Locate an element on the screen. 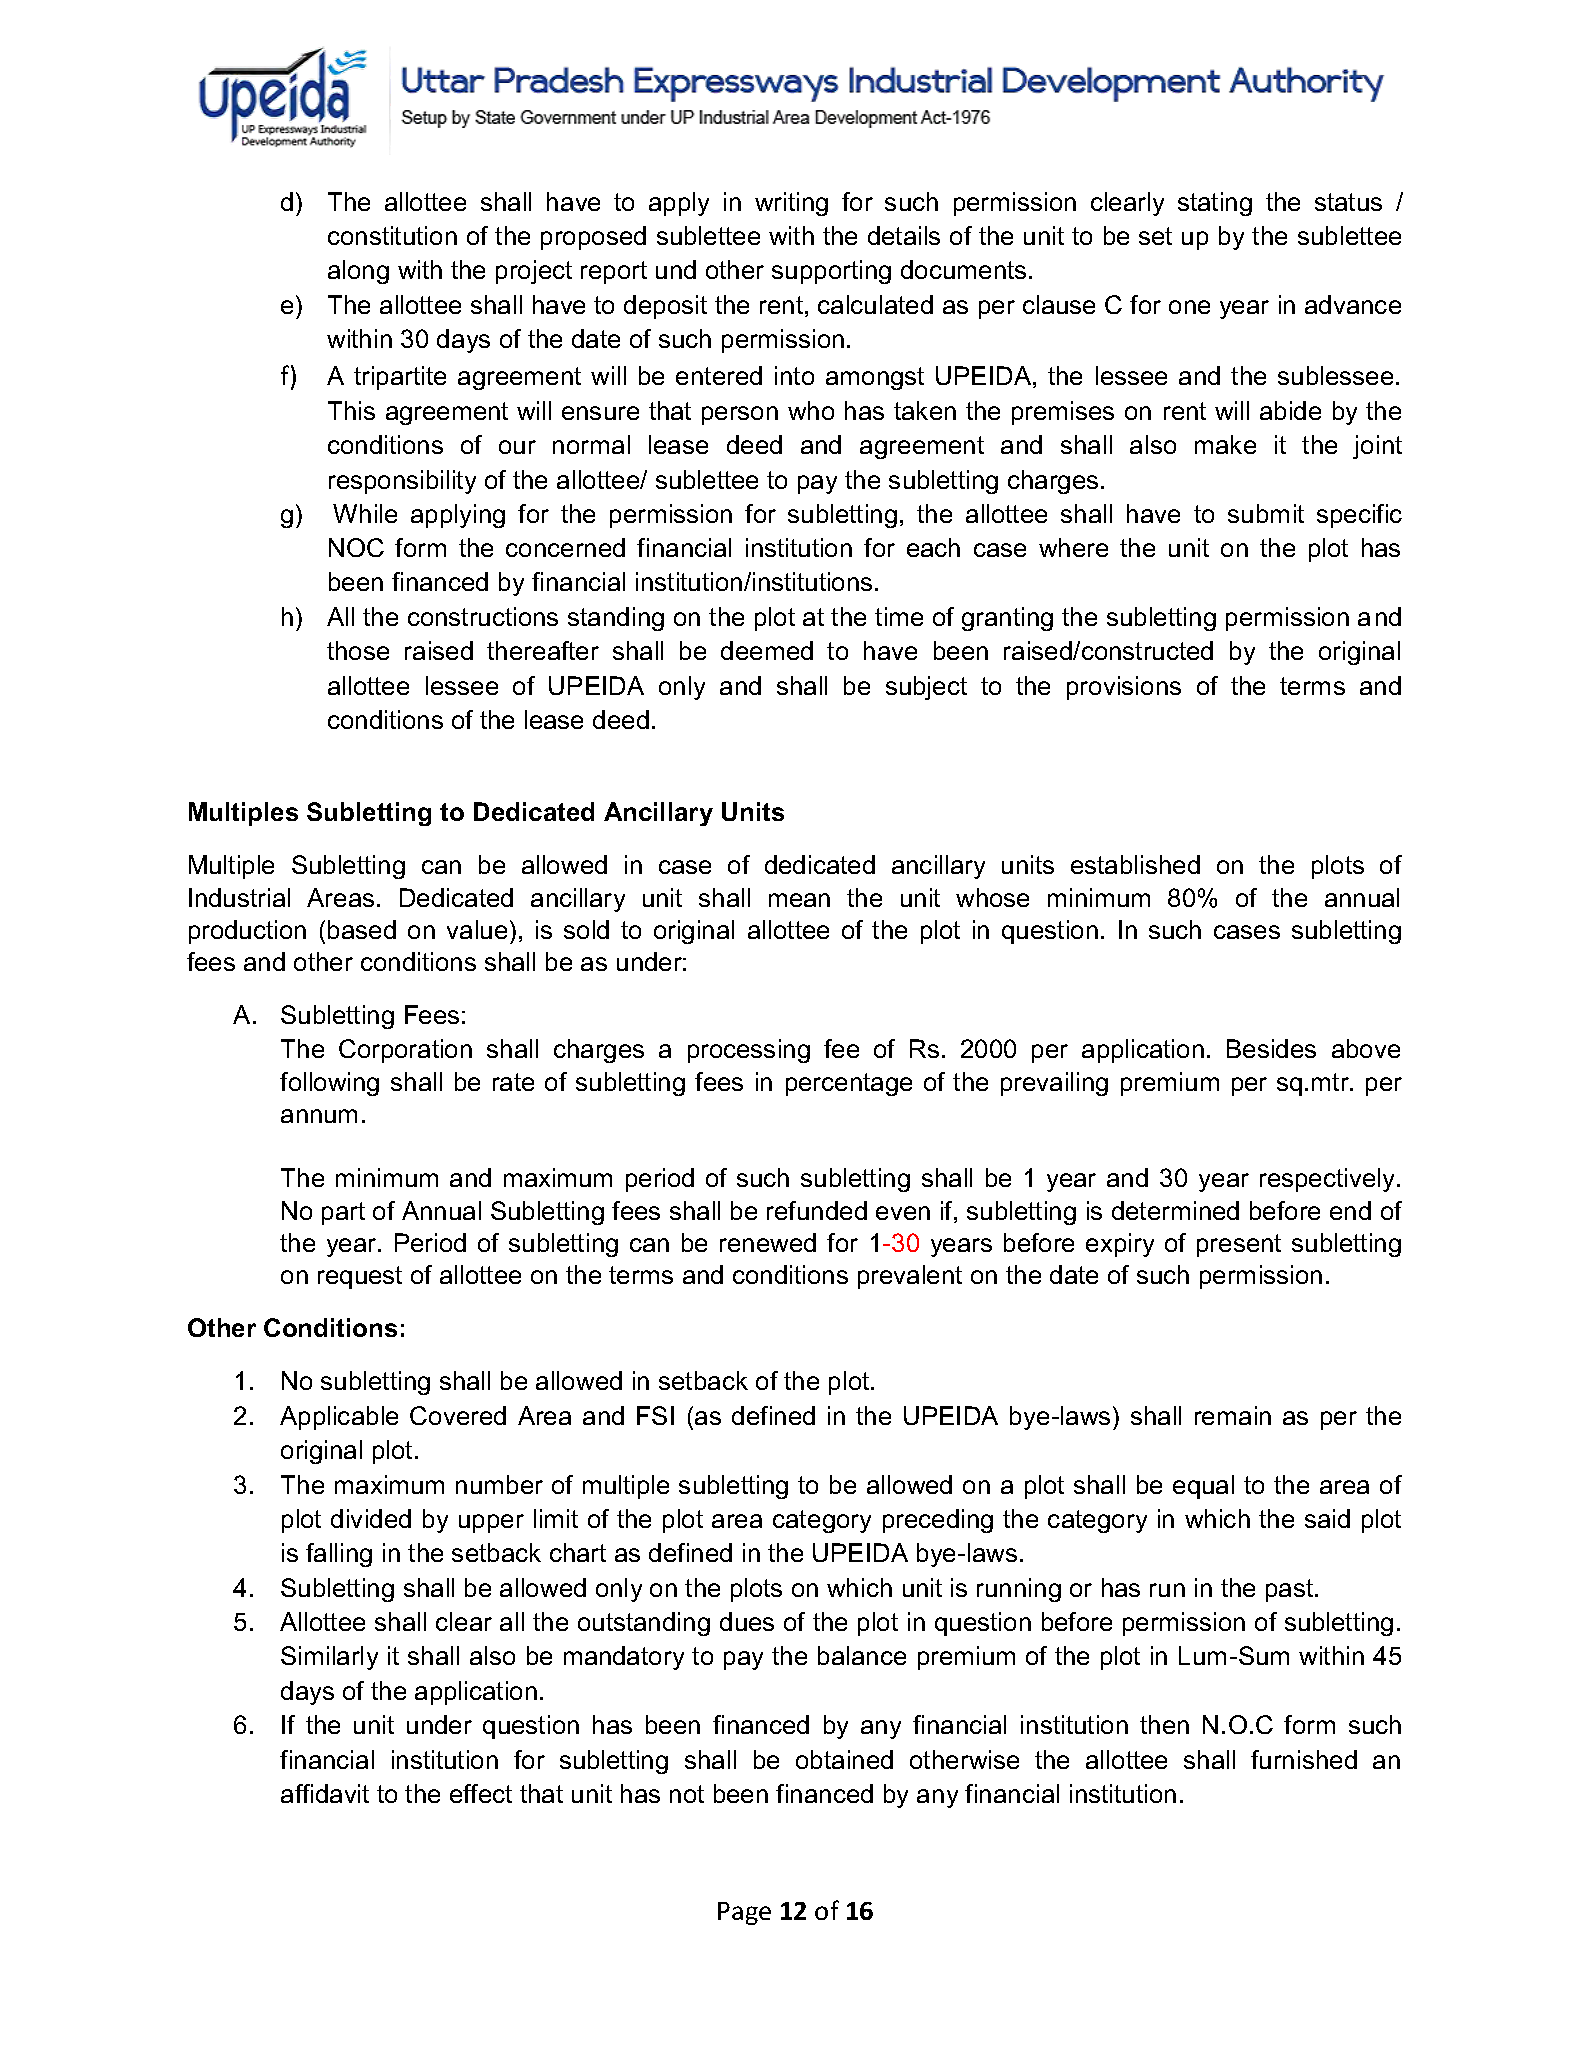 This screenshot has height=2057, width=1590. refunded is located at coordinates (817, 1210).
